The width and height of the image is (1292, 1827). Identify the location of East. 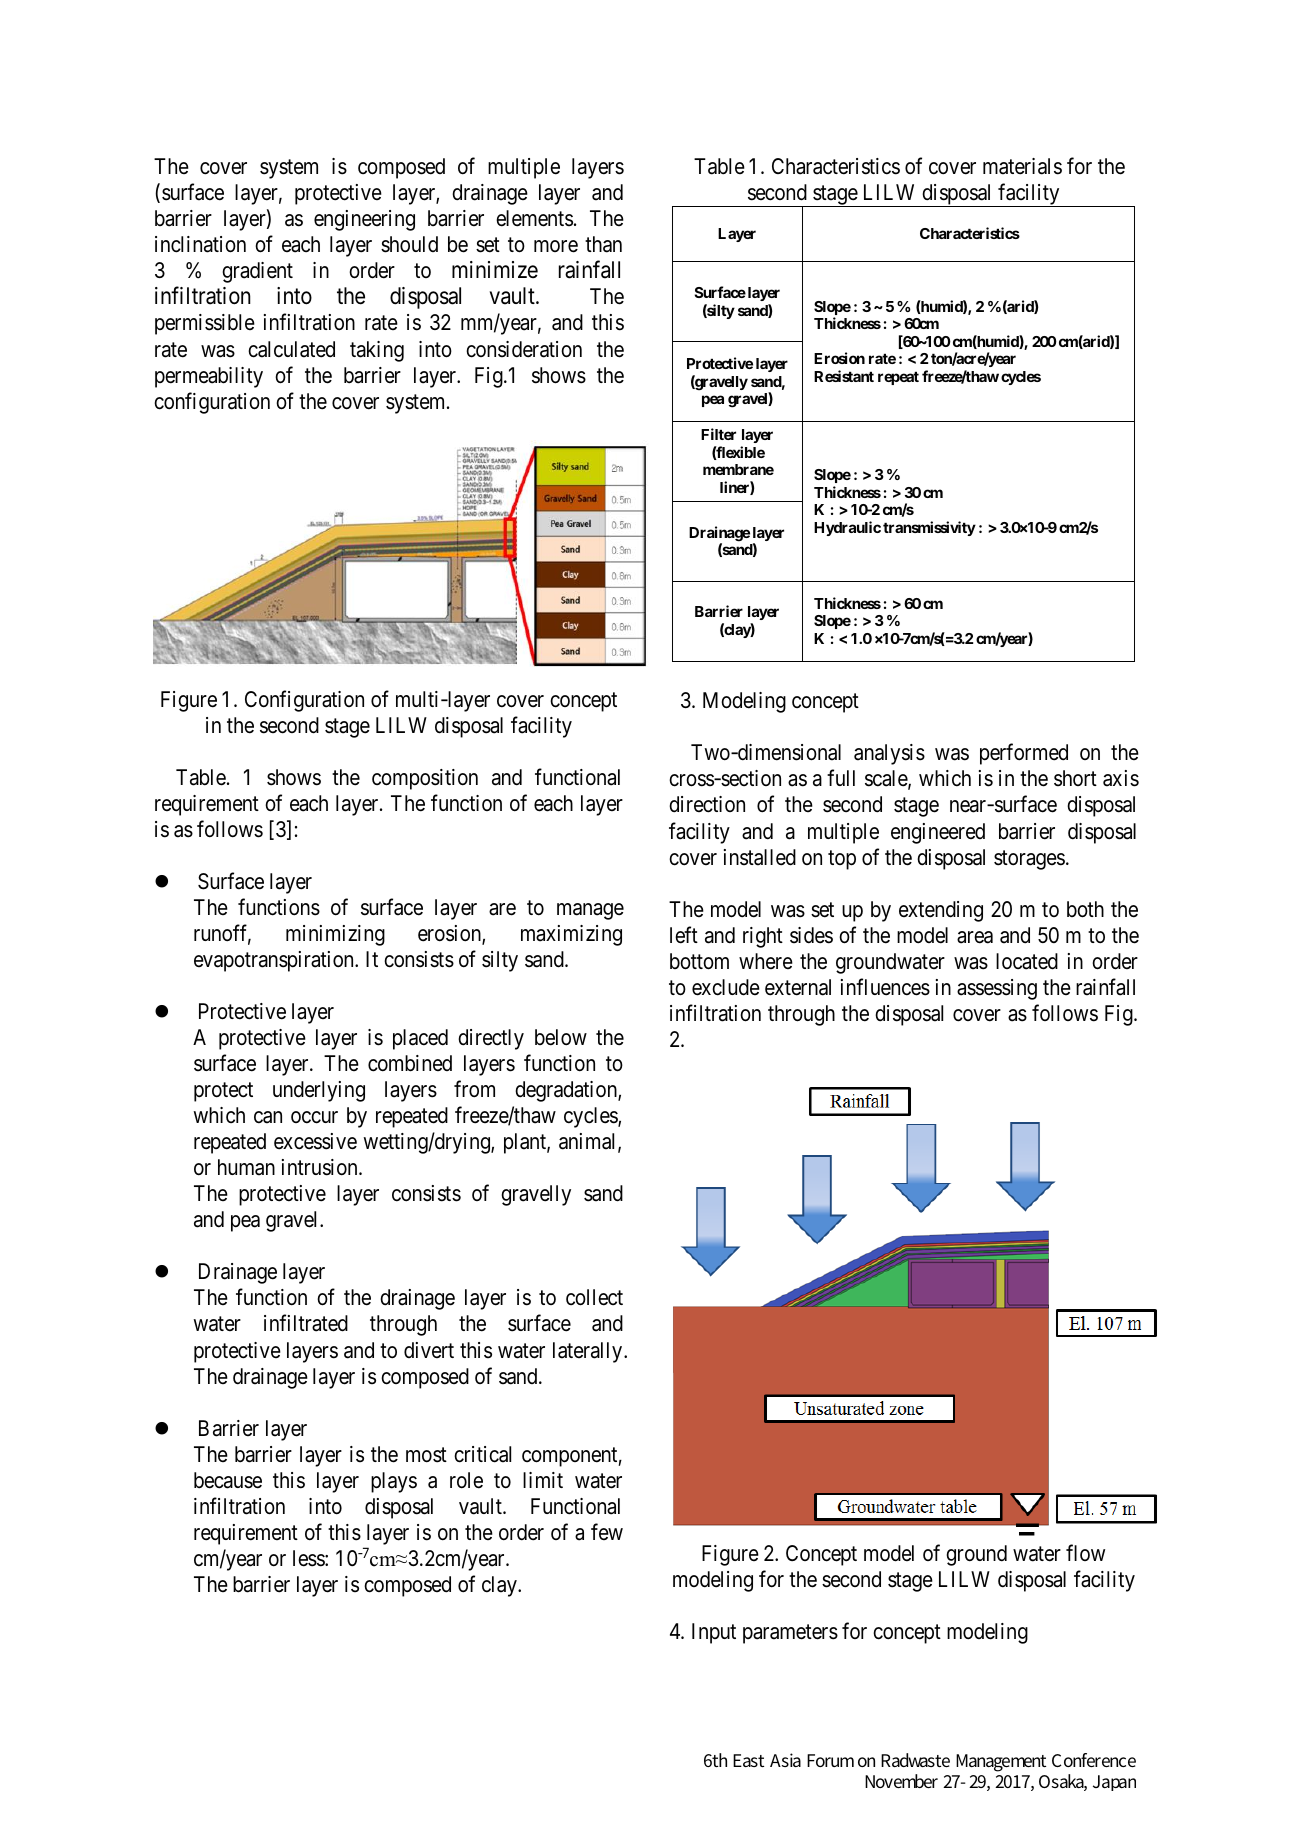
(748, 1760).
